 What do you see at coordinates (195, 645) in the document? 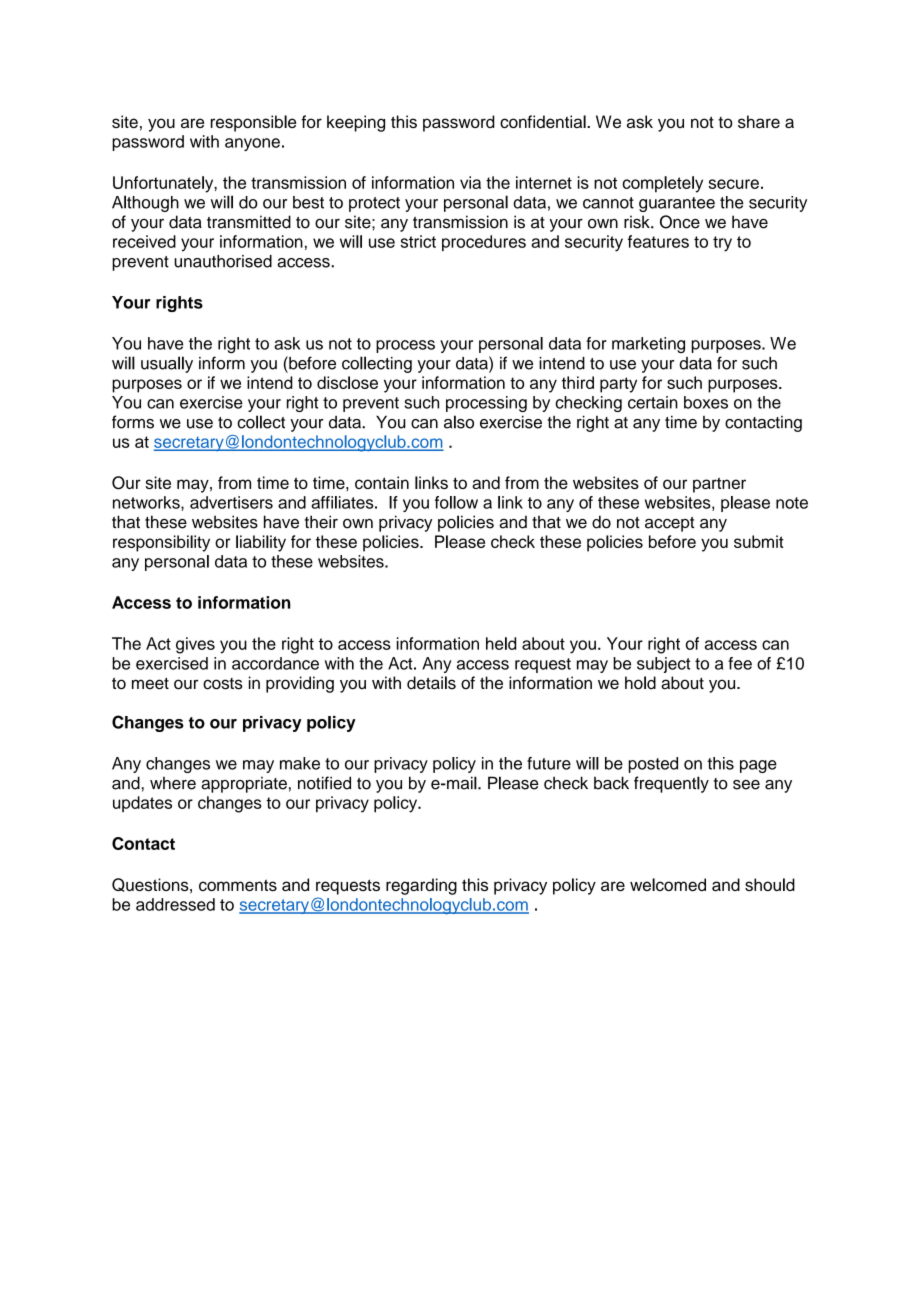
I see `gives` at bounding box center [195, 645].
